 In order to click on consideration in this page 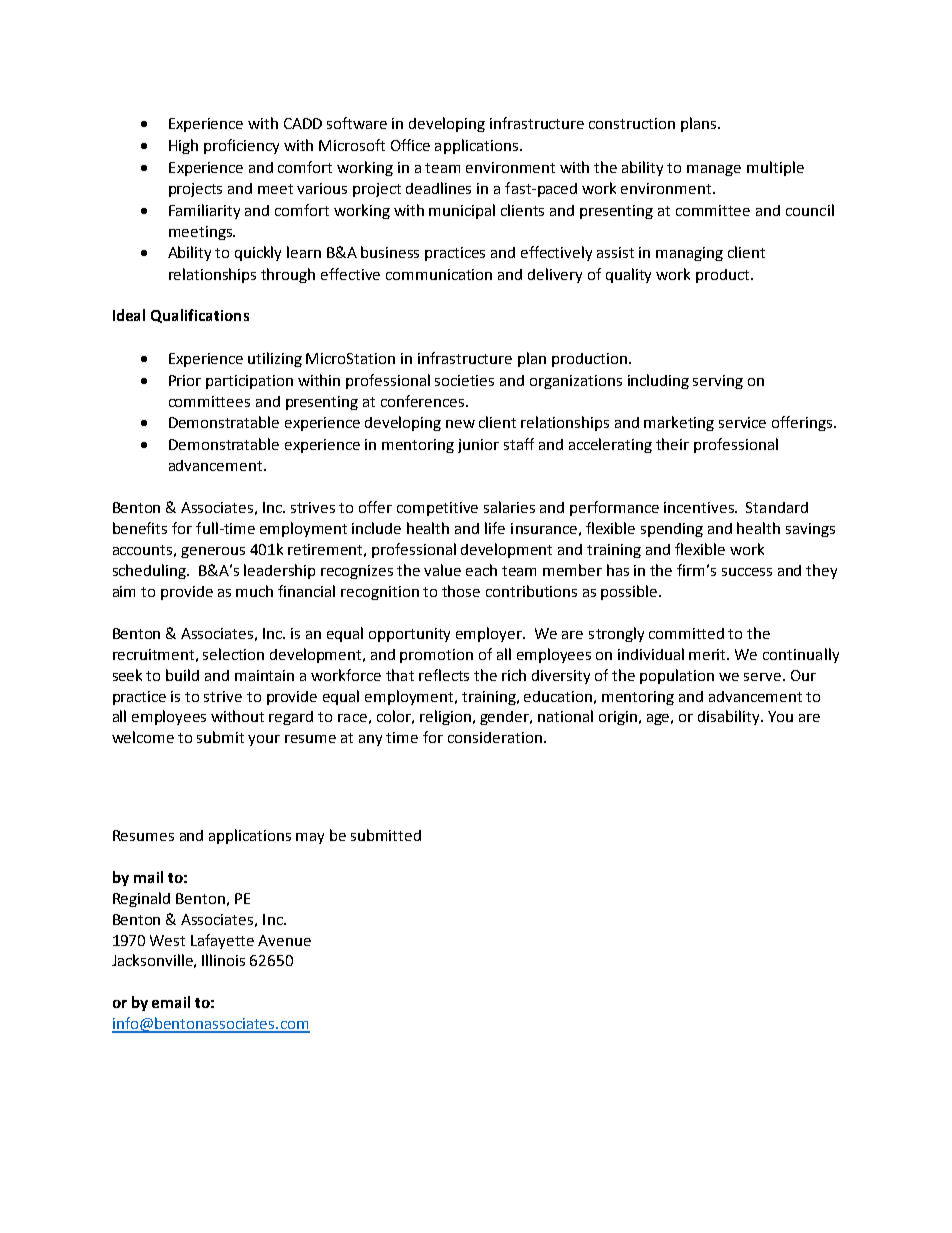, I will do `click(495, 737)`.
